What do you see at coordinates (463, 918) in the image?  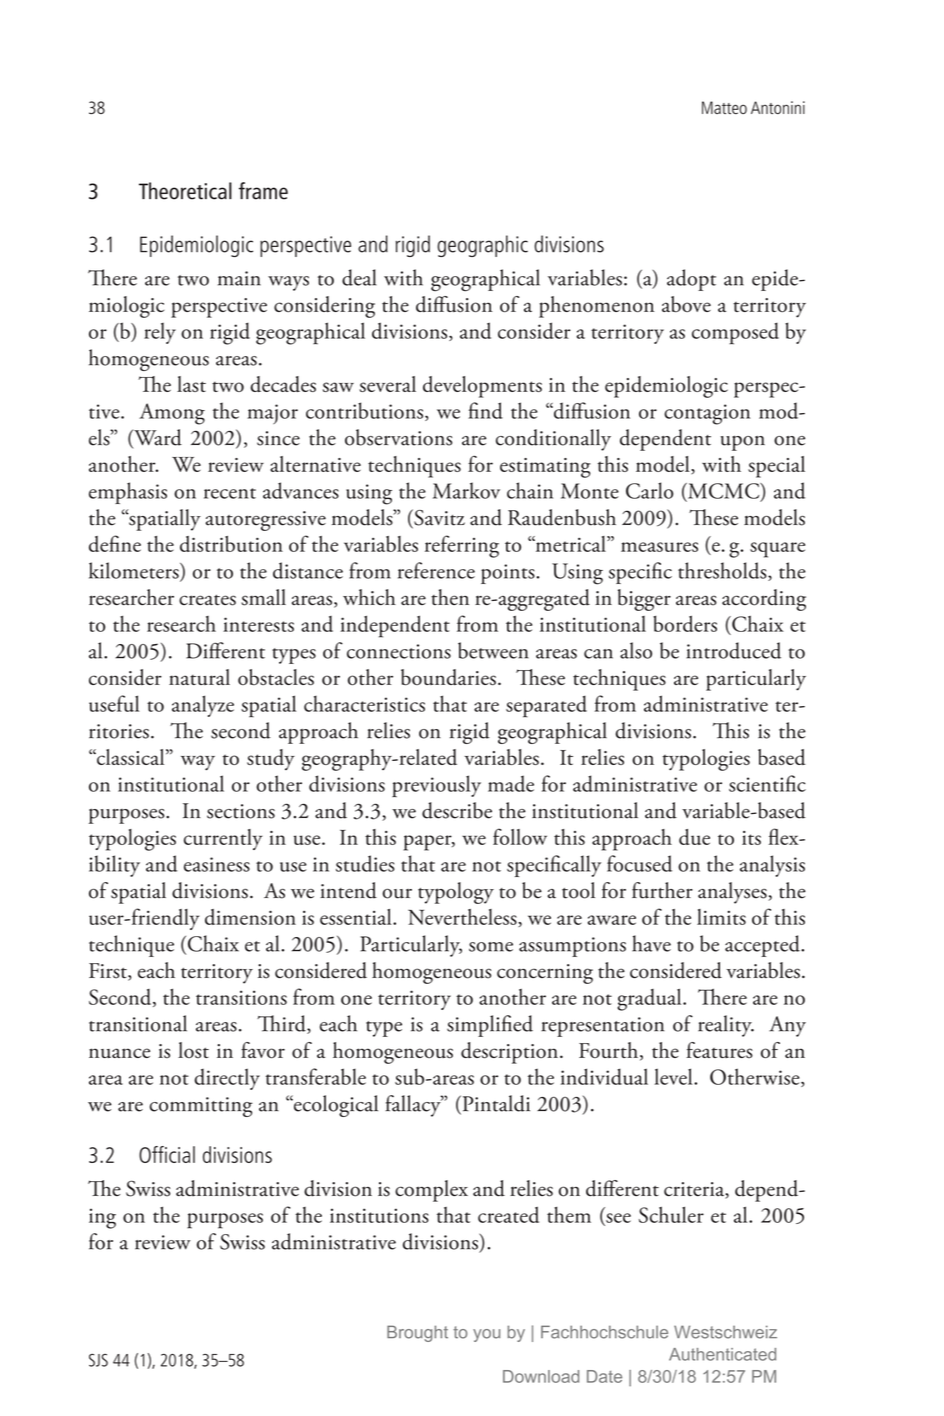 I see `Nevertheless` at bounding box center [463, 918].
